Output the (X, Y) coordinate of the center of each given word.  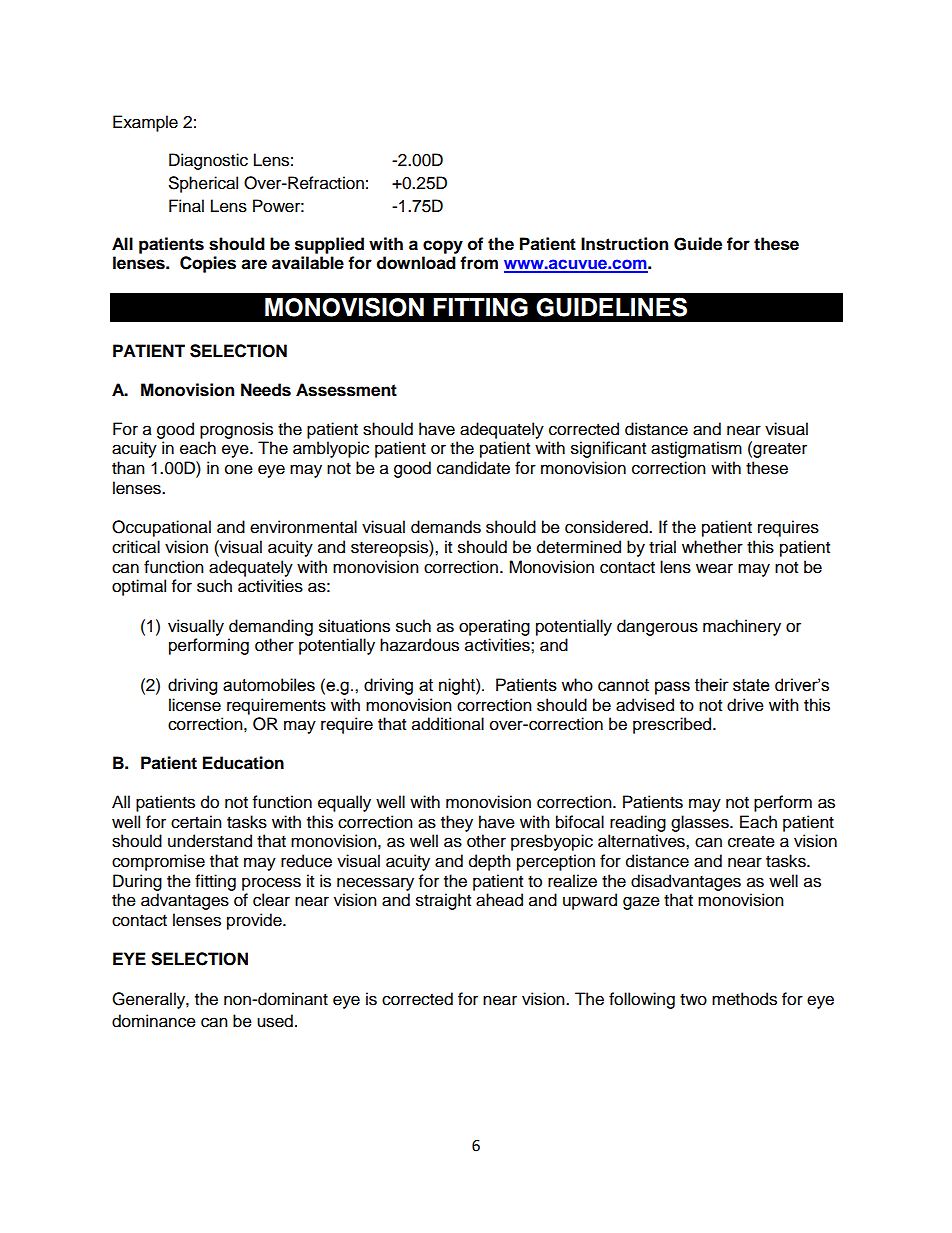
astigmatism (696, 449)
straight (443, 901)
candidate (473, 468)
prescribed (673, 725)
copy (443, 247)
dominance (154, 1021)
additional (448, 724)
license (195, 705)
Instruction (624, 244)
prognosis (236, 430)
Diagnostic (208, 161)
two (693, 1000)
